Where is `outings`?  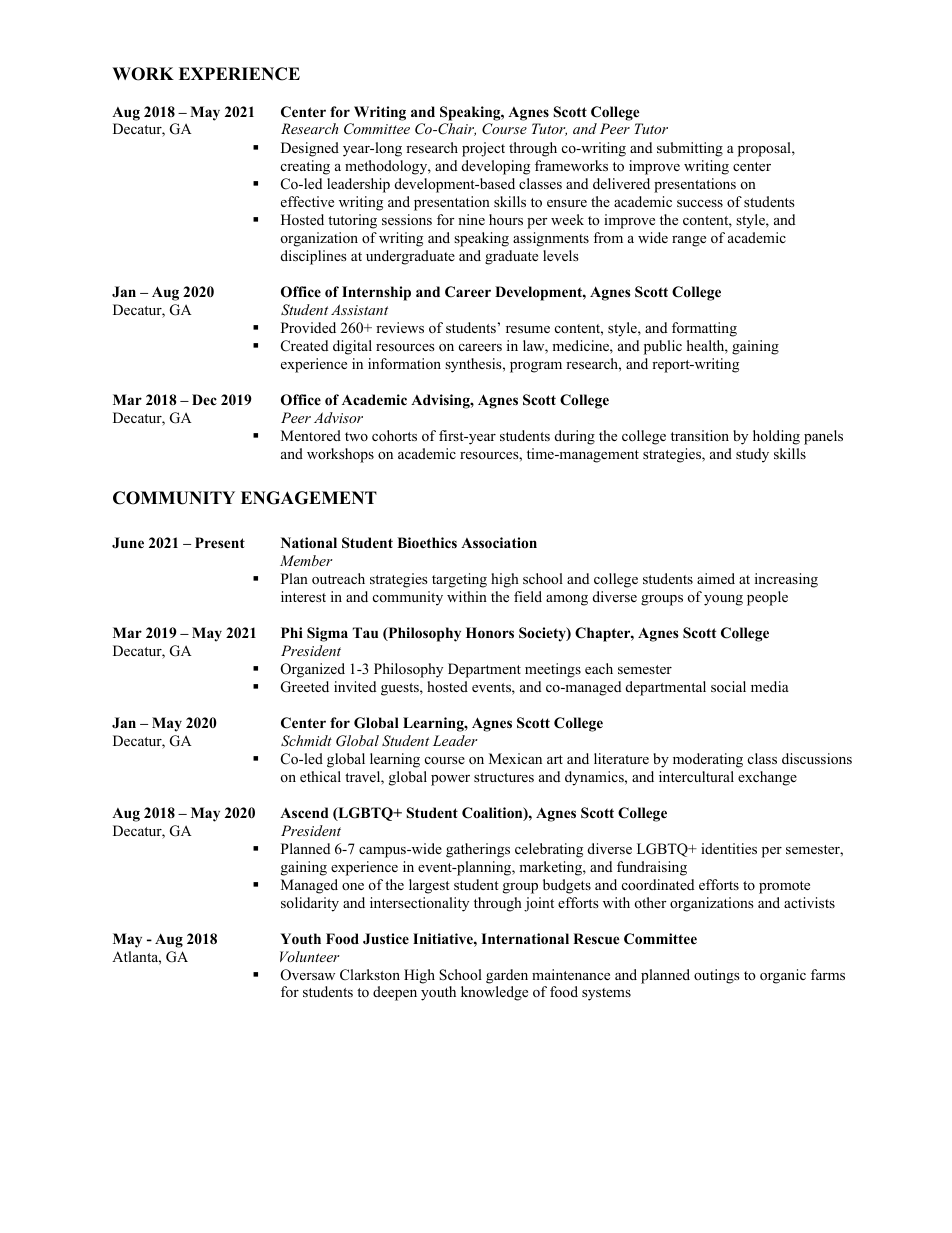
outings is located at coordinates (717, 976).
